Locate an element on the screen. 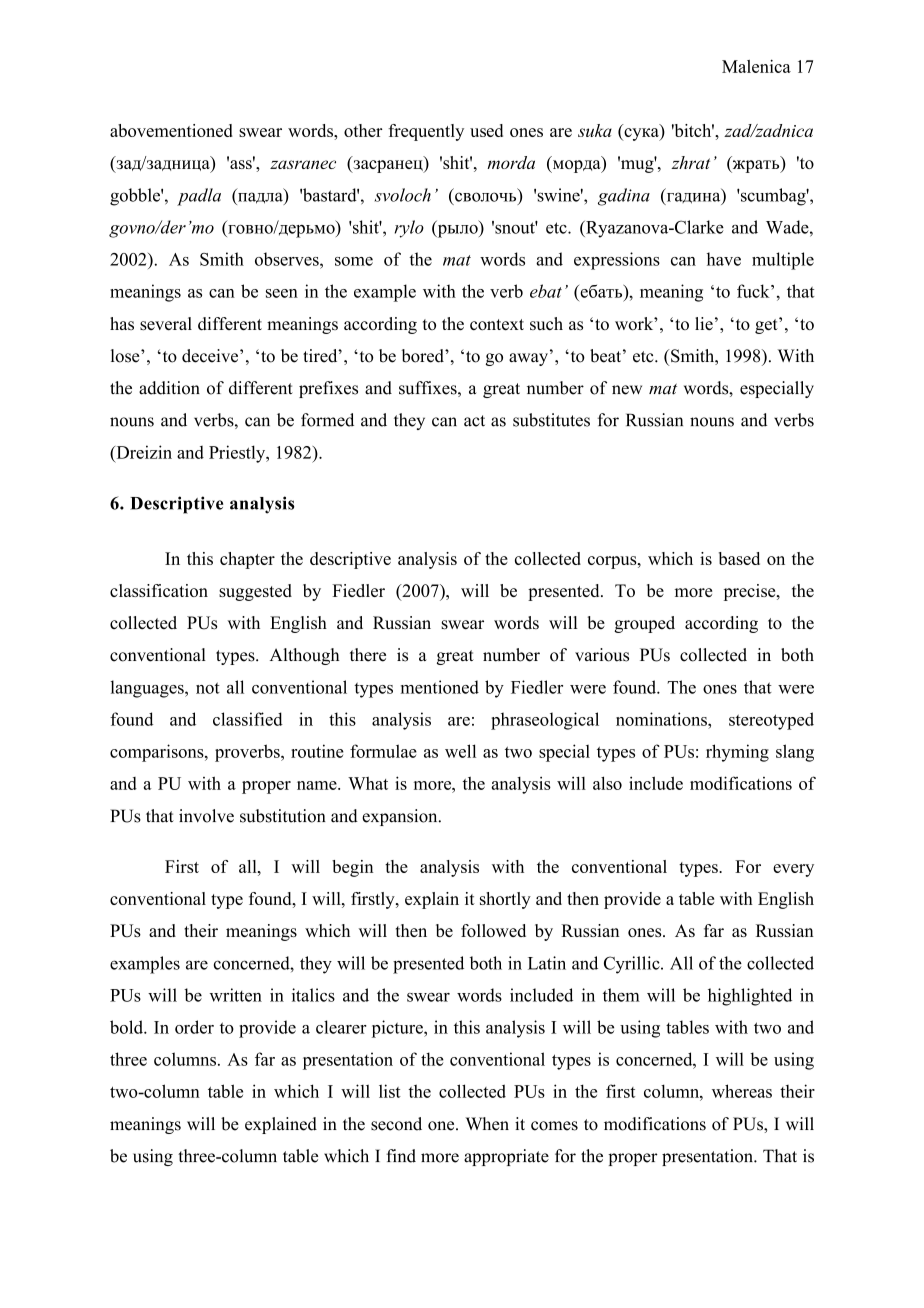  whereas is located at coordinates (742, 1091).
